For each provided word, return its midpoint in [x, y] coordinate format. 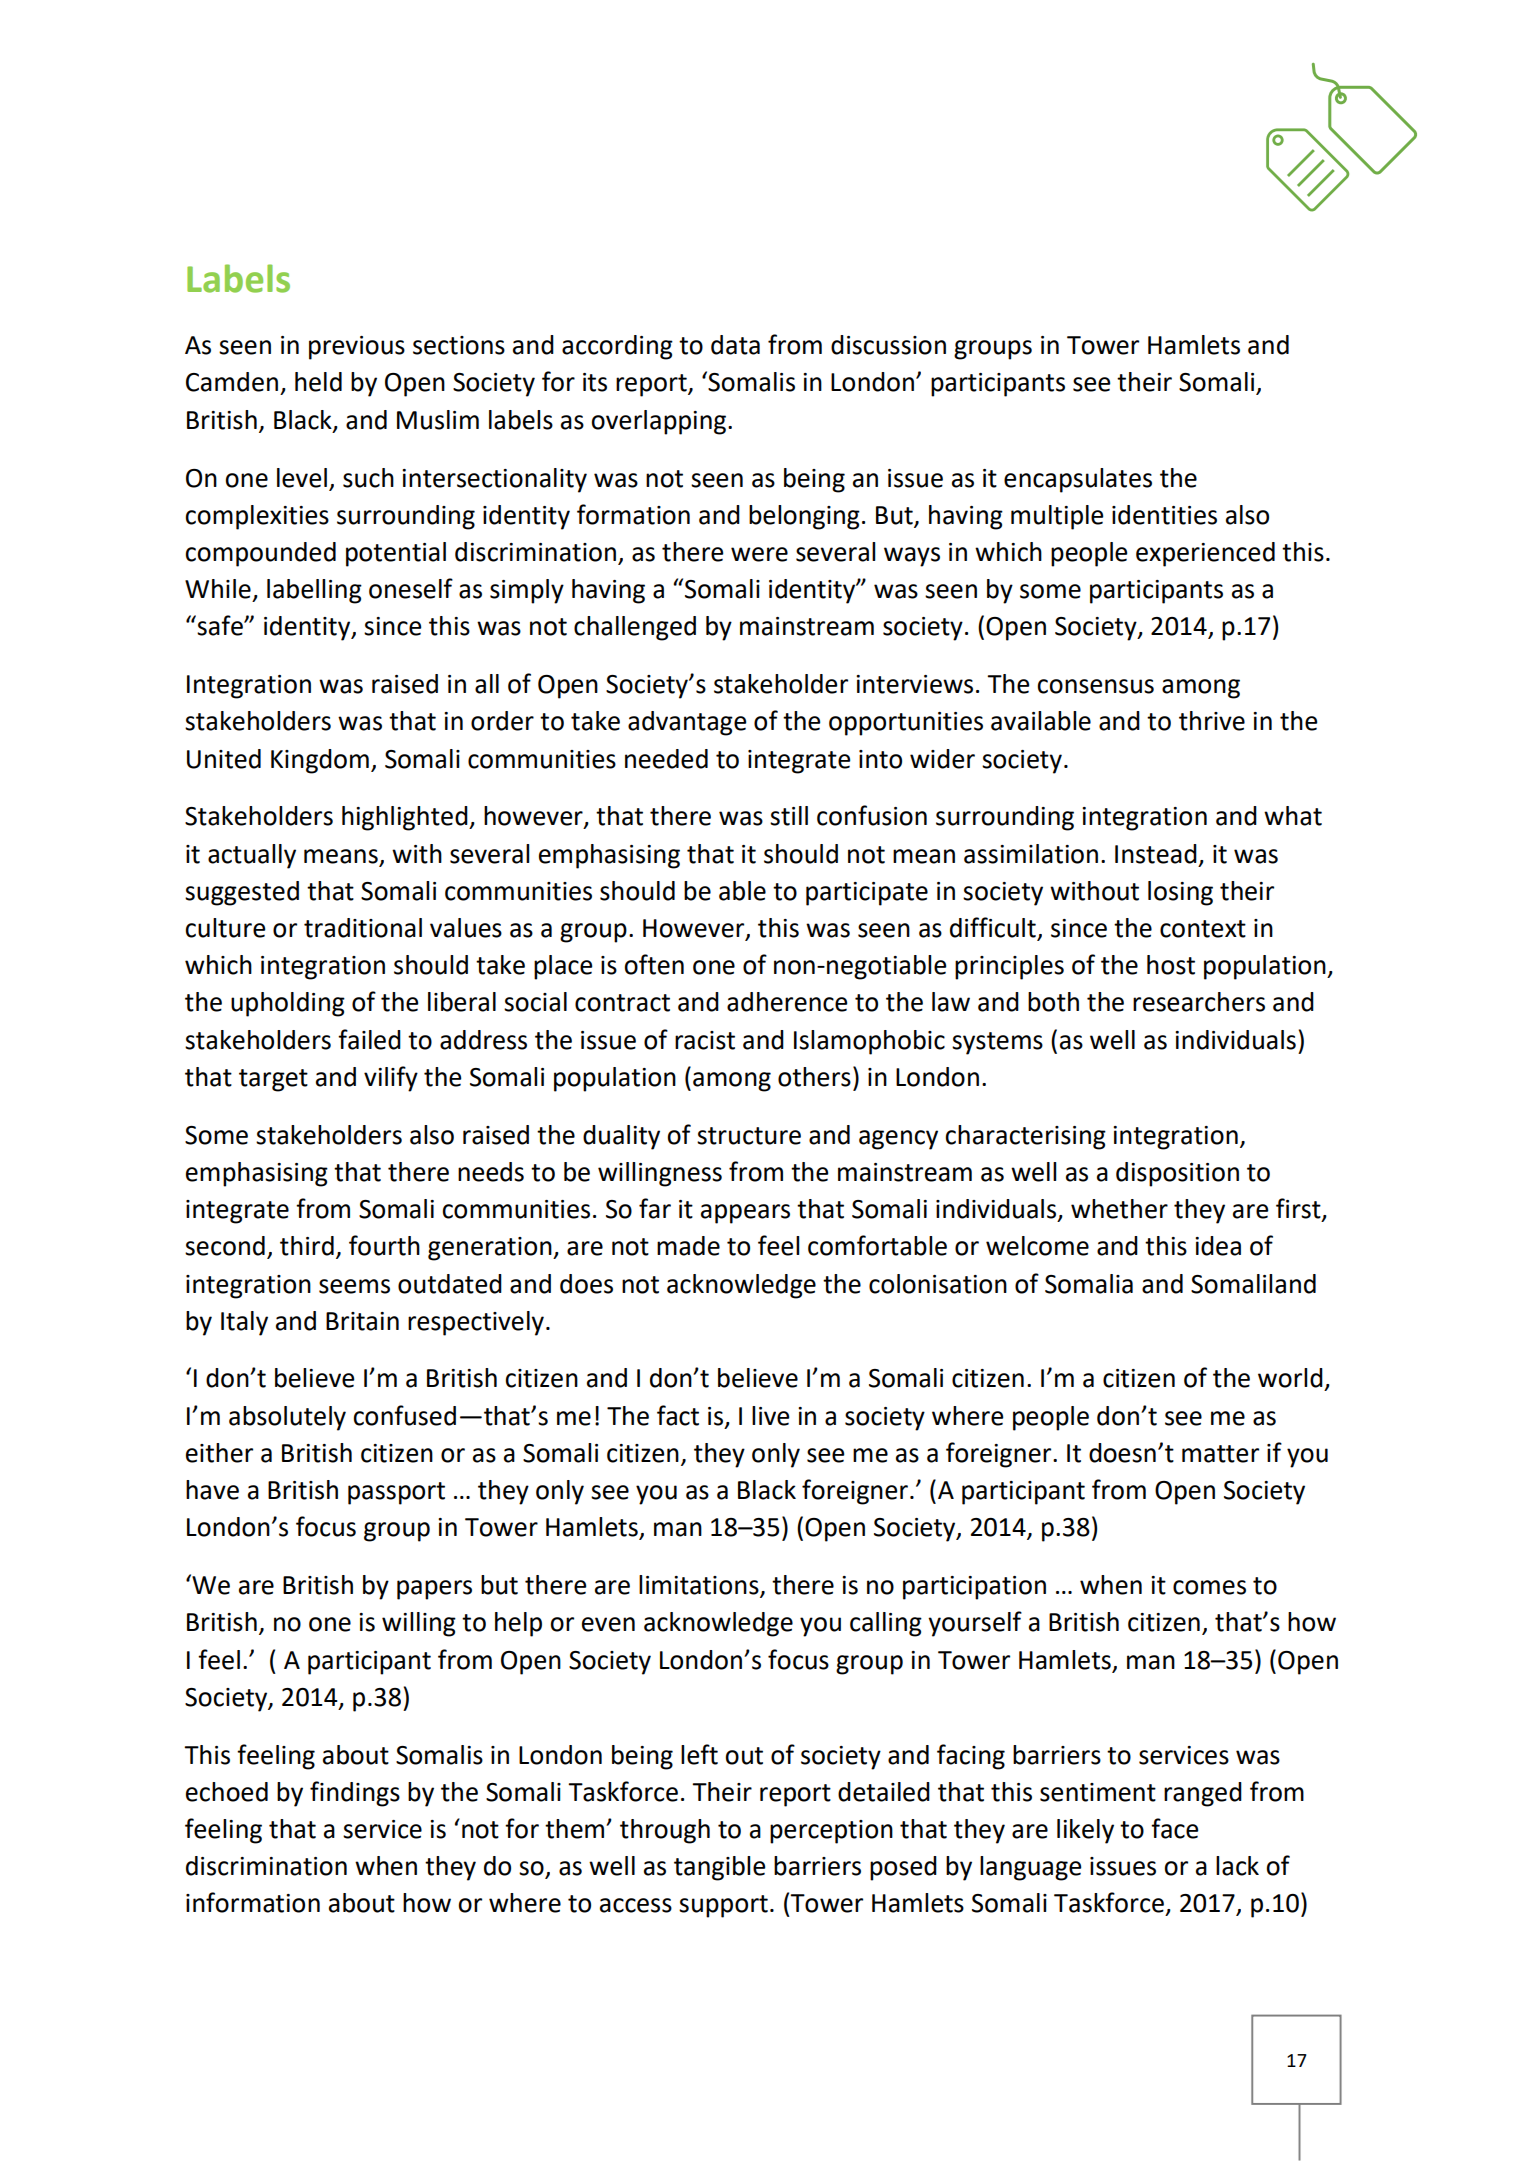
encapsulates [1078, 480]
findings [355, 1794]
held [318, 382]
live [771, 1416]
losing [1180, 893]
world [1290, 1378]
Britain [362, 1321]
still [789, 816]
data [735, 345]
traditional [363, 928]
